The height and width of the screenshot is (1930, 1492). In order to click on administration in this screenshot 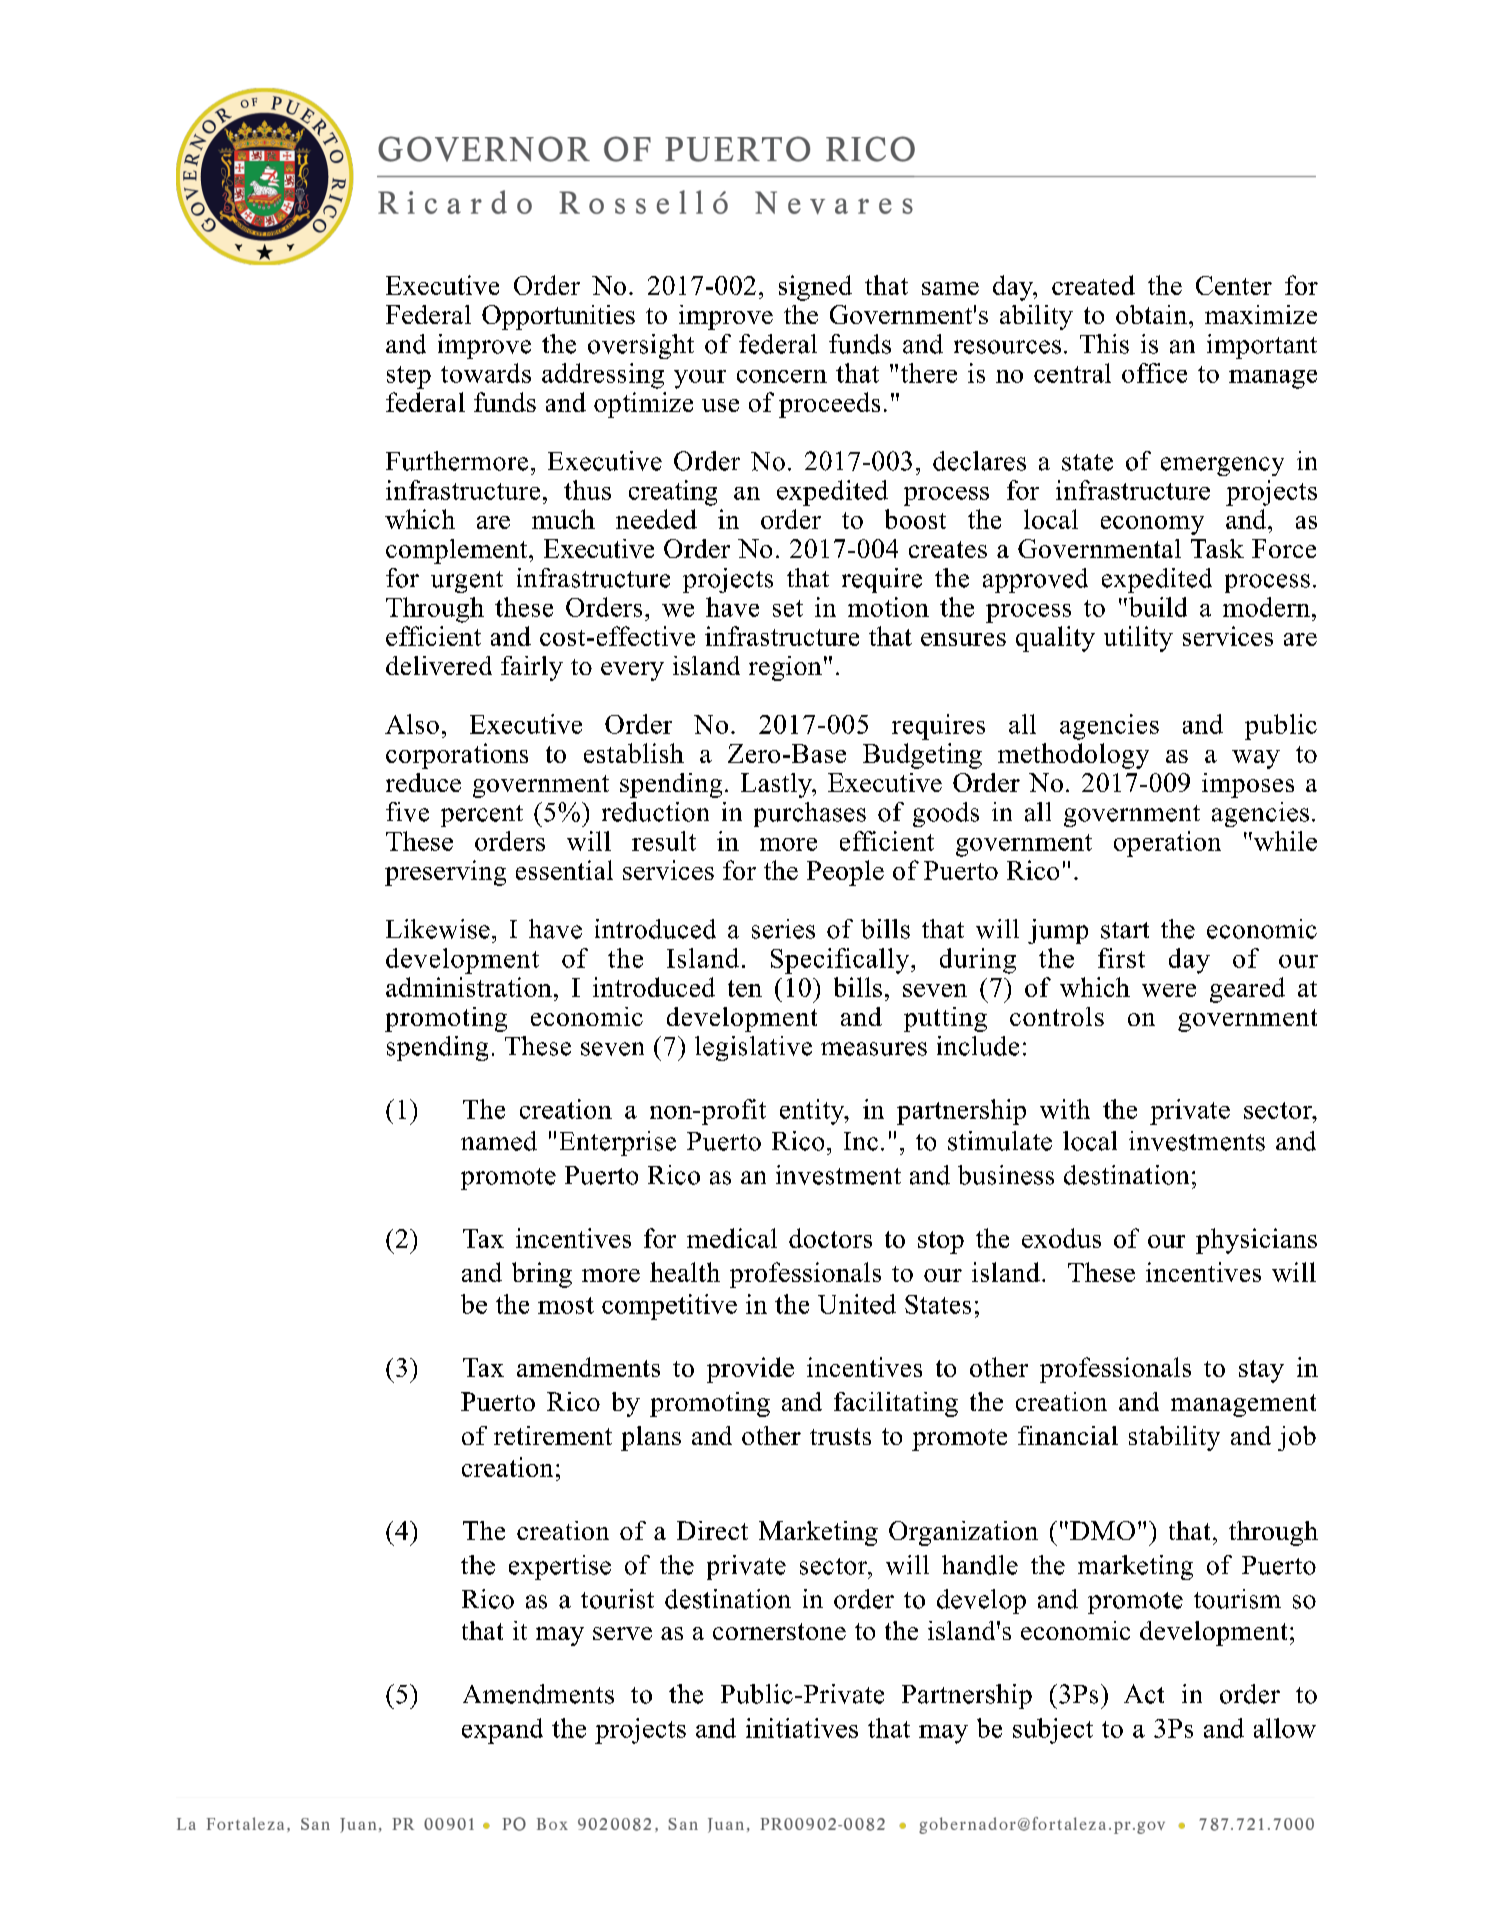, I will do `click(469, 987)`.
